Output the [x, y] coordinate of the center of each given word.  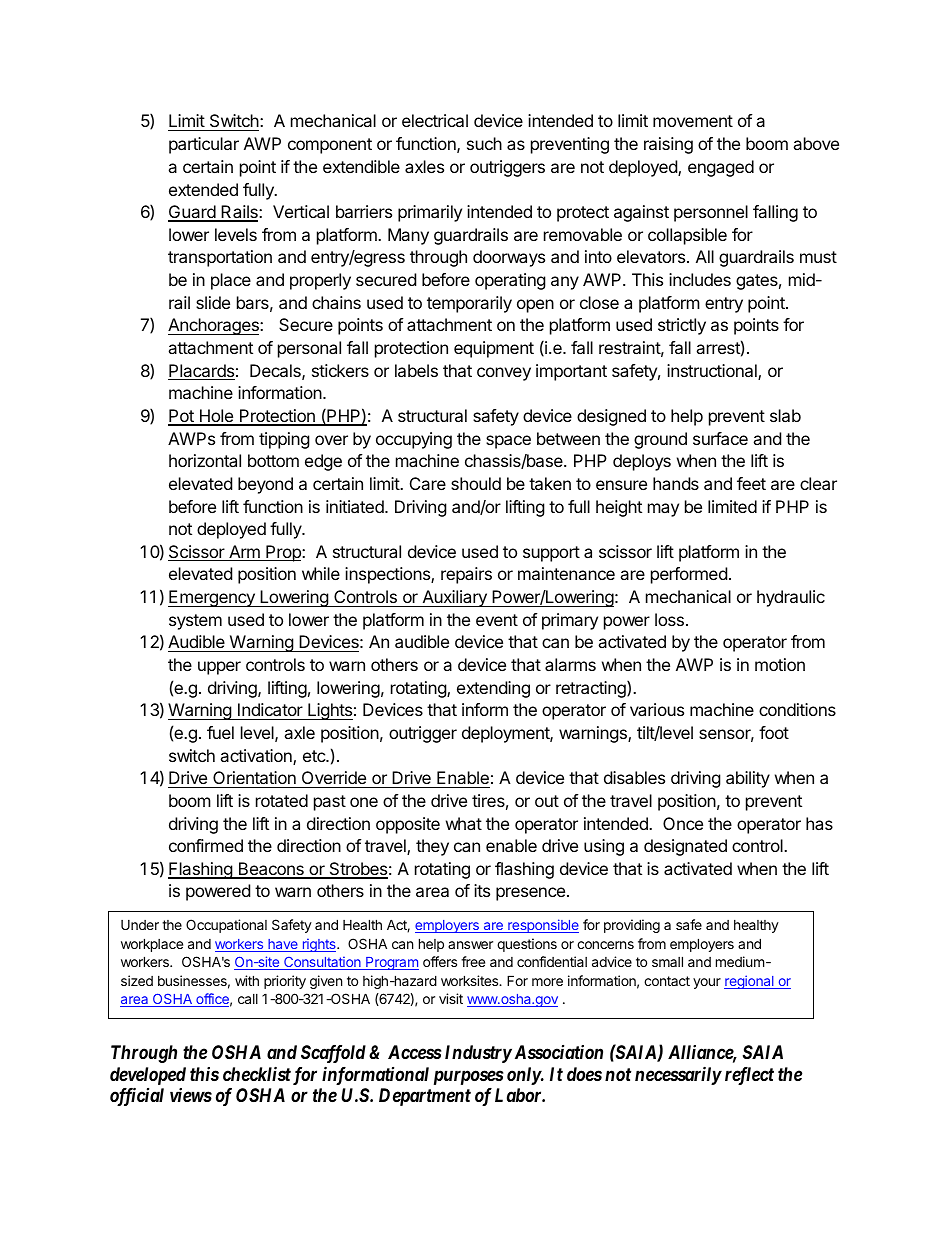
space [508, 442]
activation [257, 757]
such [484, 143]
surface [720, 438]
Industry [478, 1054]
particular [204, 145]
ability [748, 779]
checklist [257, 1073]
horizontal [205, 460]
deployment [506, 734]
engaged [721, 168]
